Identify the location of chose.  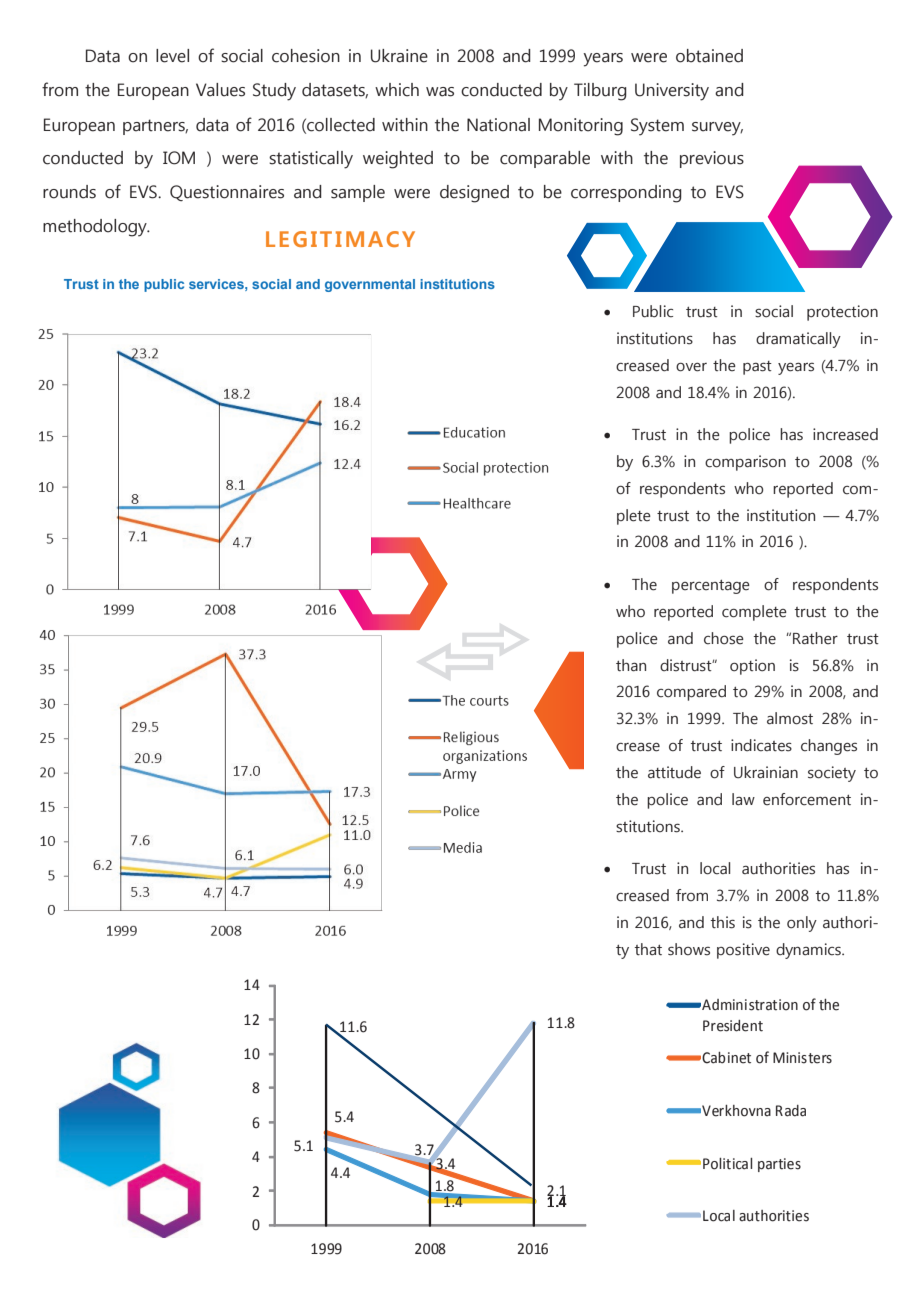
(724, 638).
